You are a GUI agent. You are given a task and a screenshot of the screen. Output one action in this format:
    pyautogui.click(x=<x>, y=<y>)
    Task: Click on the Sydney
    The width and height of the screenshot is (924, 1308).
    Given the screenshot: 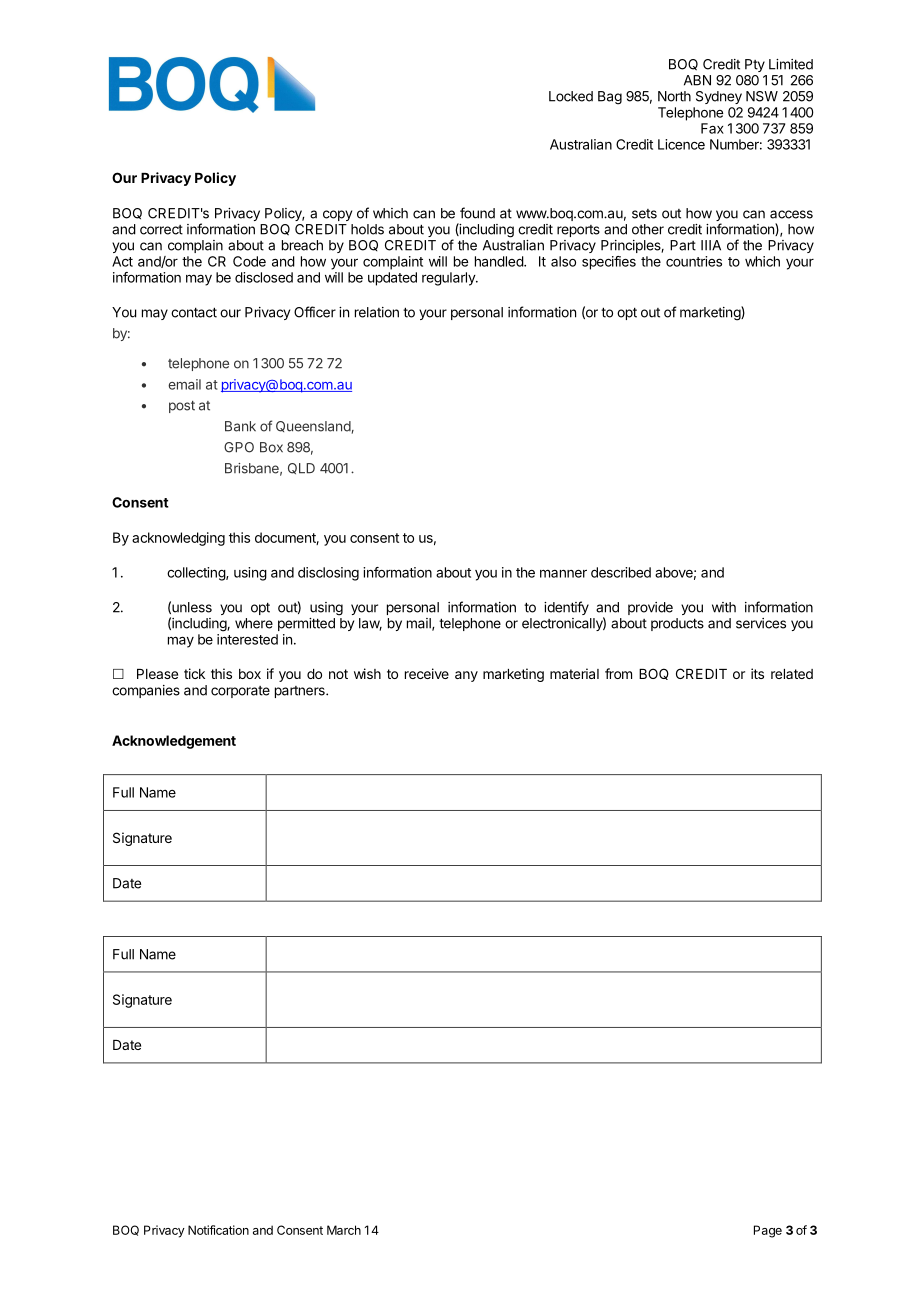 What is the action you would take?
    pyautogui.click(x=719, y=97)
